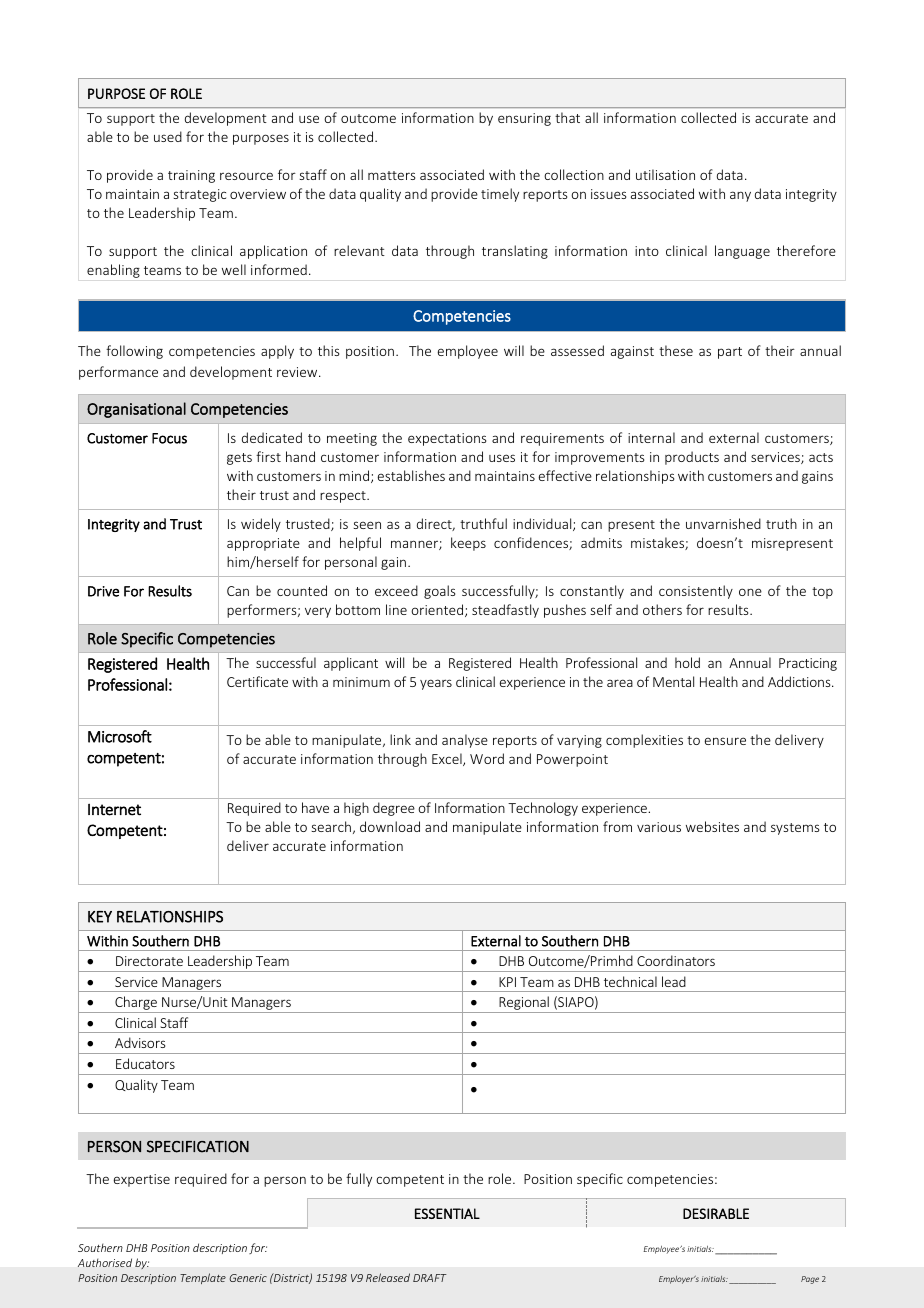 The width and height of the screenshot is (924, 1308). I want to click on timely, so click(500, 195).
